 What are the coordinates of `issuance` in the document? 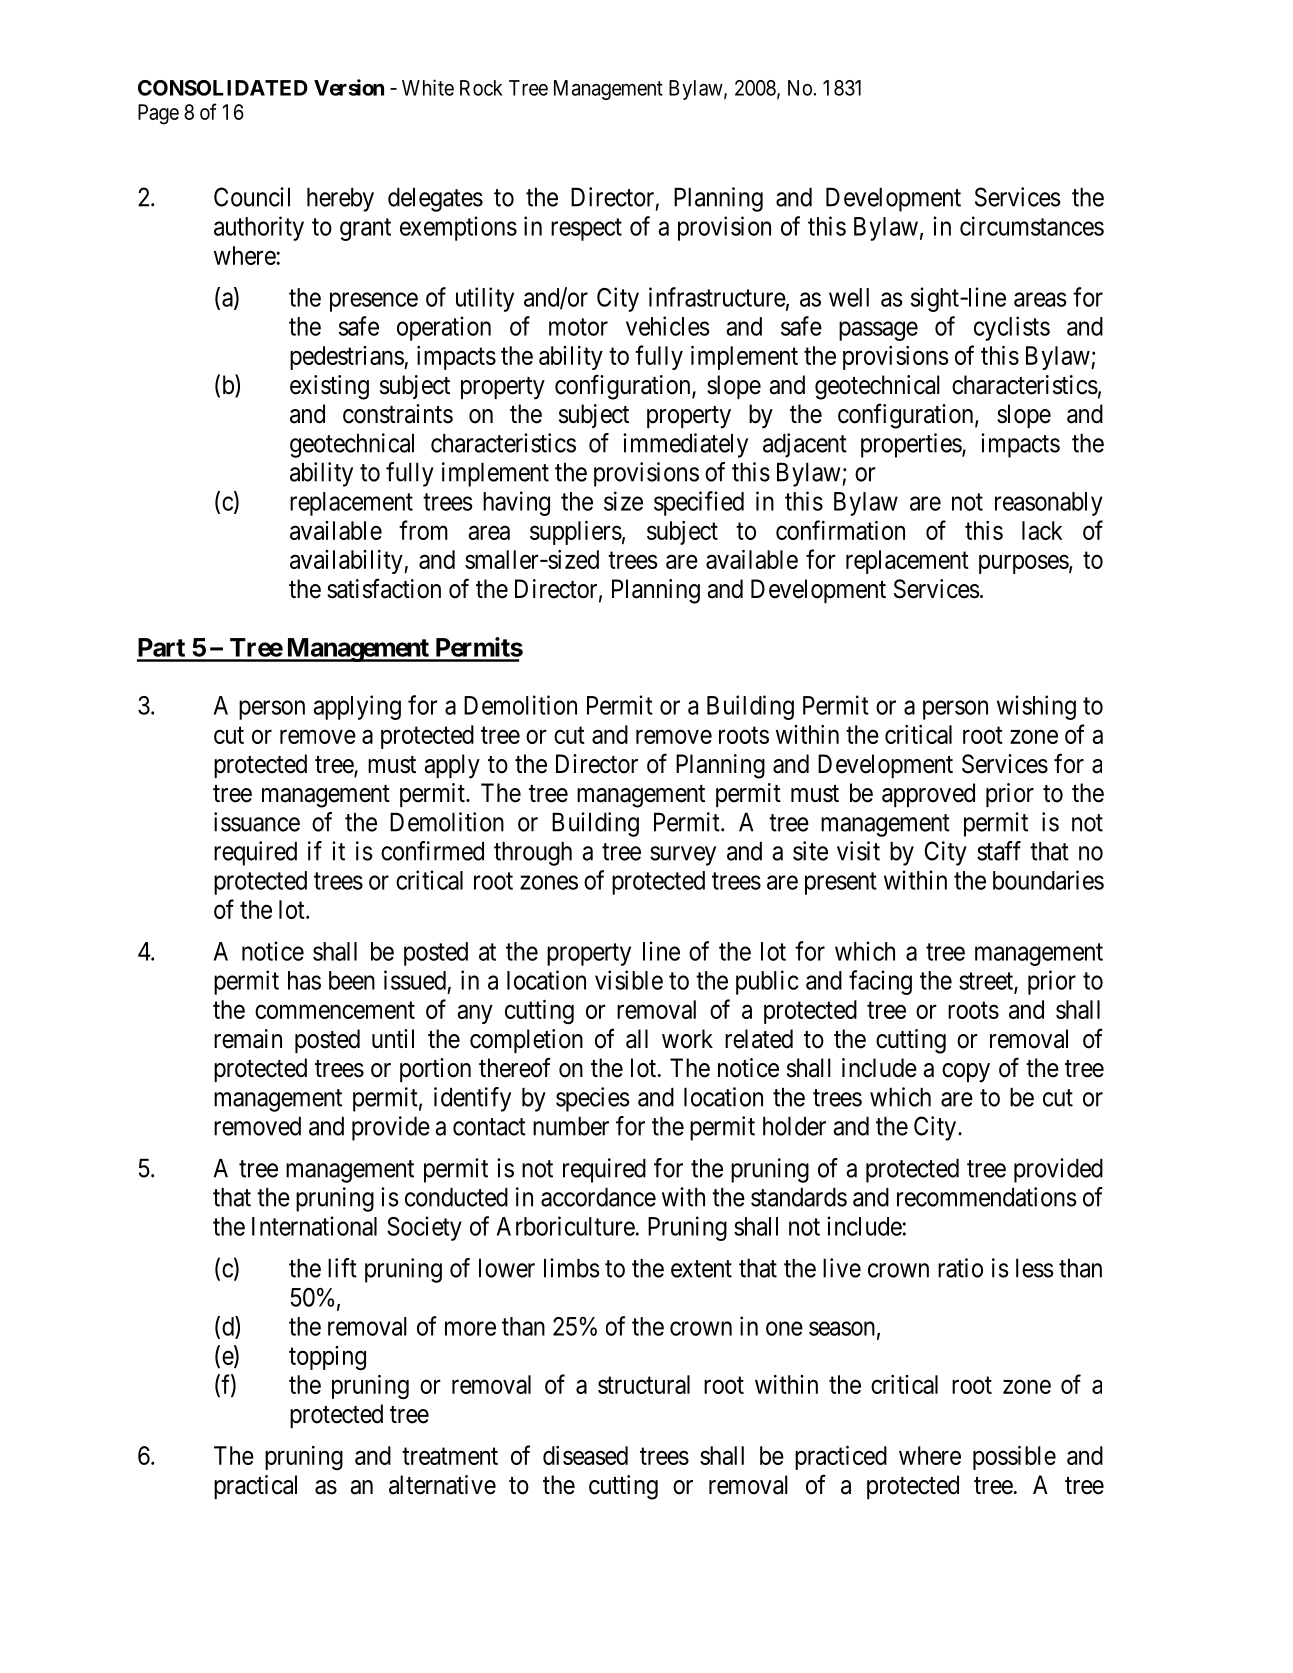 It's located at (257, 822).
